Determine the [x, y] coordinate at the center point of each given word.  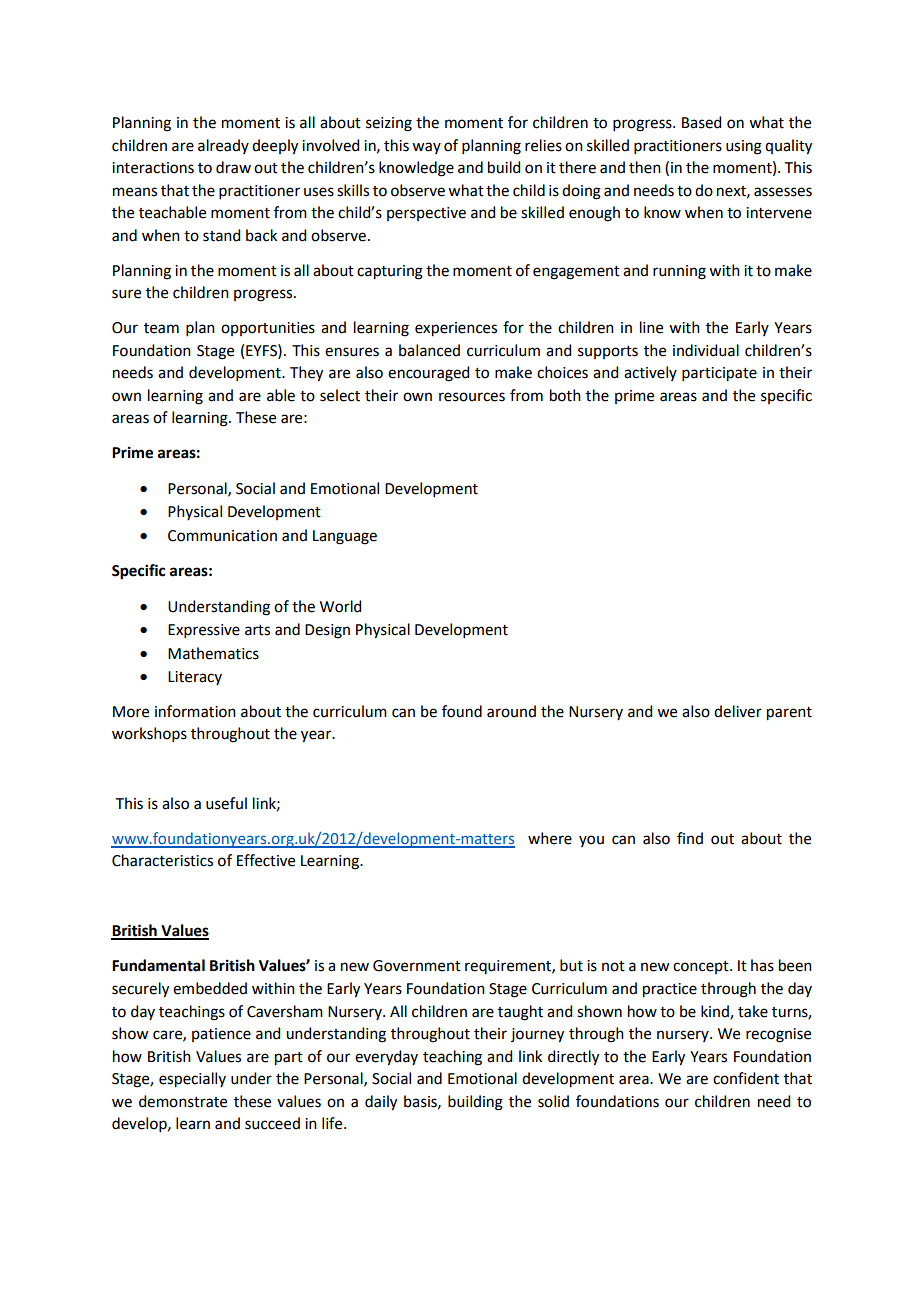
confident [746, 1078]
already [223, 146]
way [426, 148]
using [744, 147]
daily [381, 1103]
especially [192, 1080]
